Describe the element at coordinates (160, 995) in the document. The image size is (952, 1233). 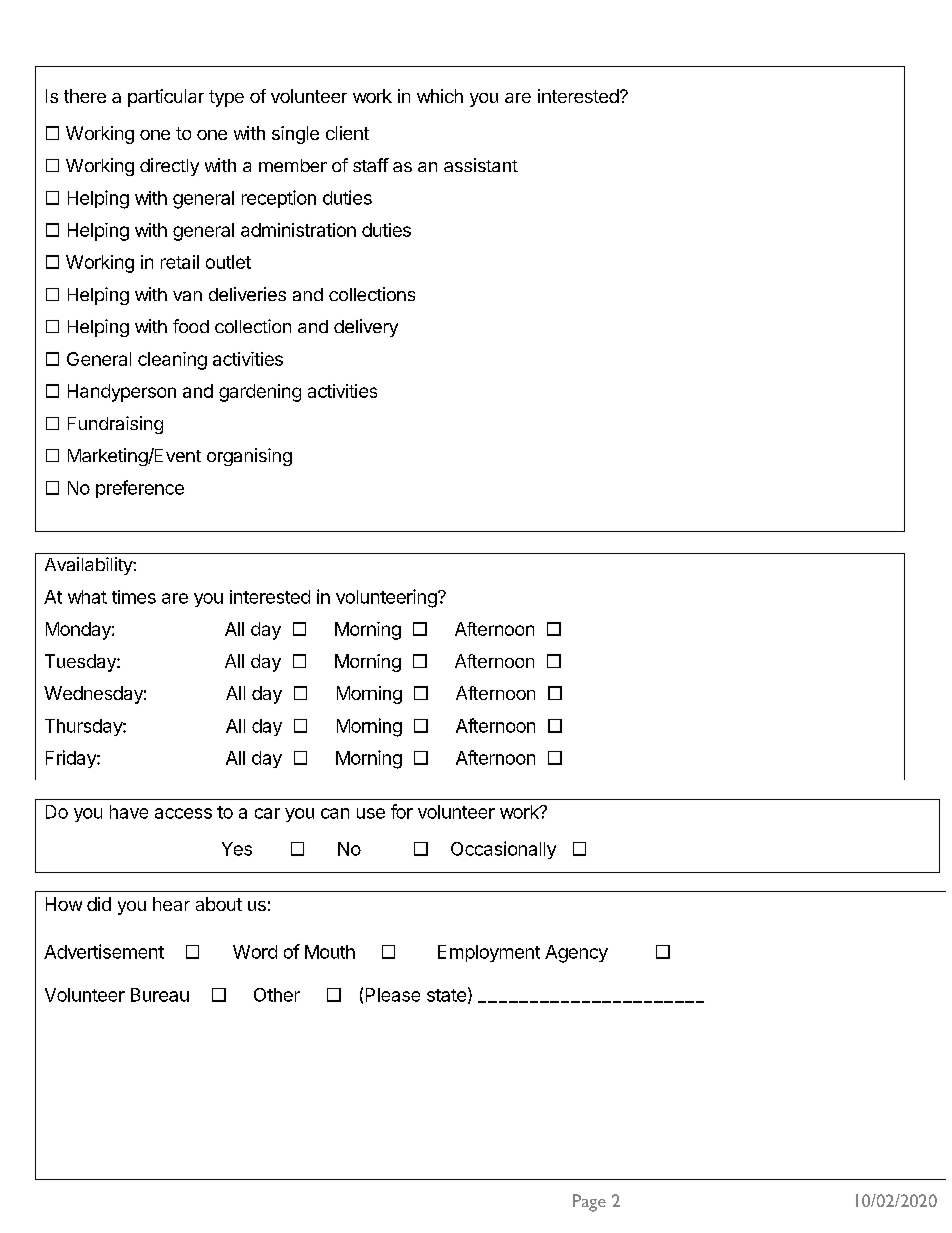
I see `Bureau` at that location.
